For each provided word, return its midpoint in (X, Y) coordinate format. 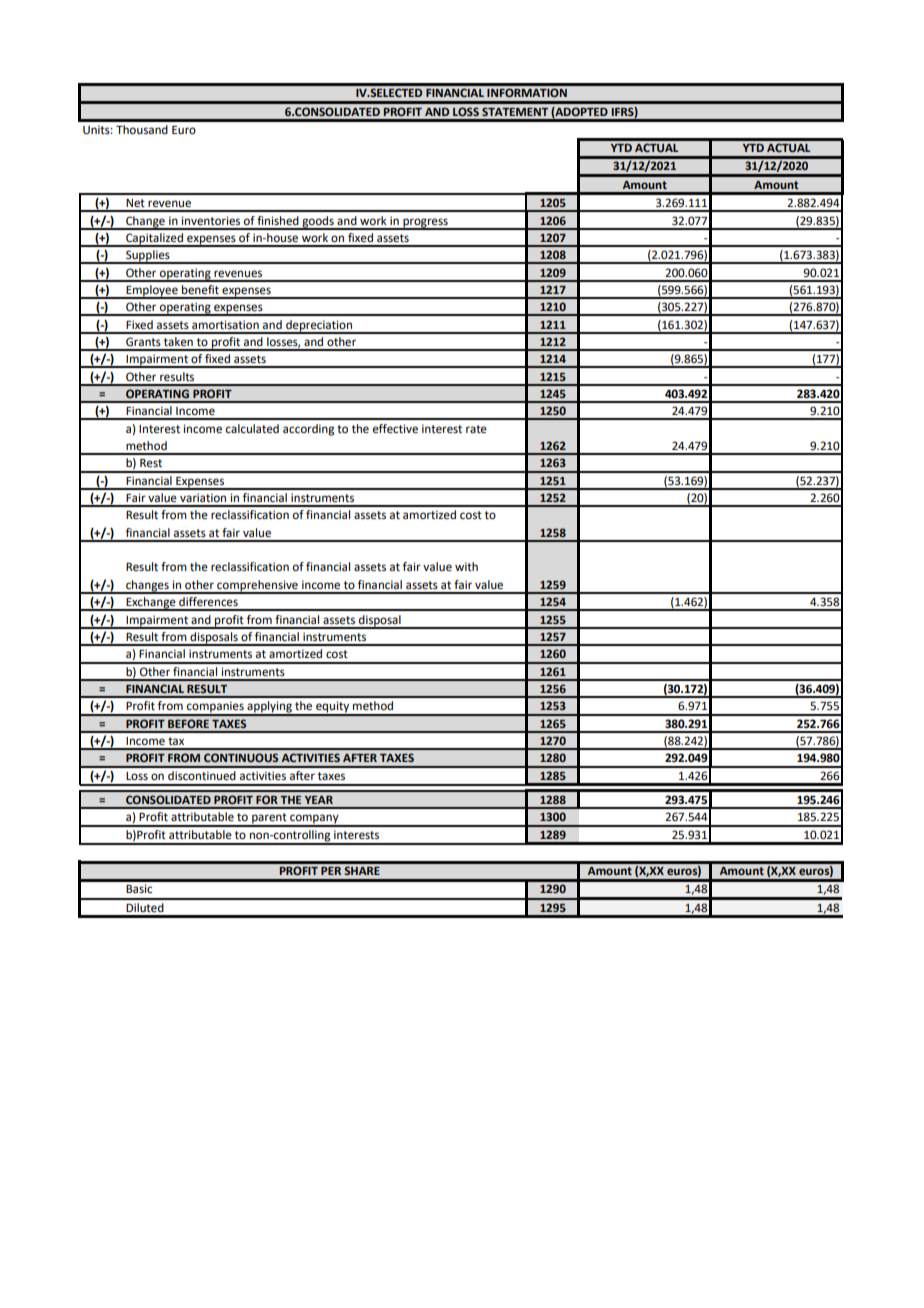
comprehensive (257, 587)
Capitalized (154, 240)
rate (476, 429)
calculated (252, 429)
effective (395, 429)
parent (269, 819)
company (314, 820)
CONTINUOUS (241, 757)
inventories (211, 221)
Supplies (148, 257)
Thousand (142, 130)
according (308, 430)
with (466, 566)
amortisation (225, 325)
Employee (152, 292)
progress (425, 223)
